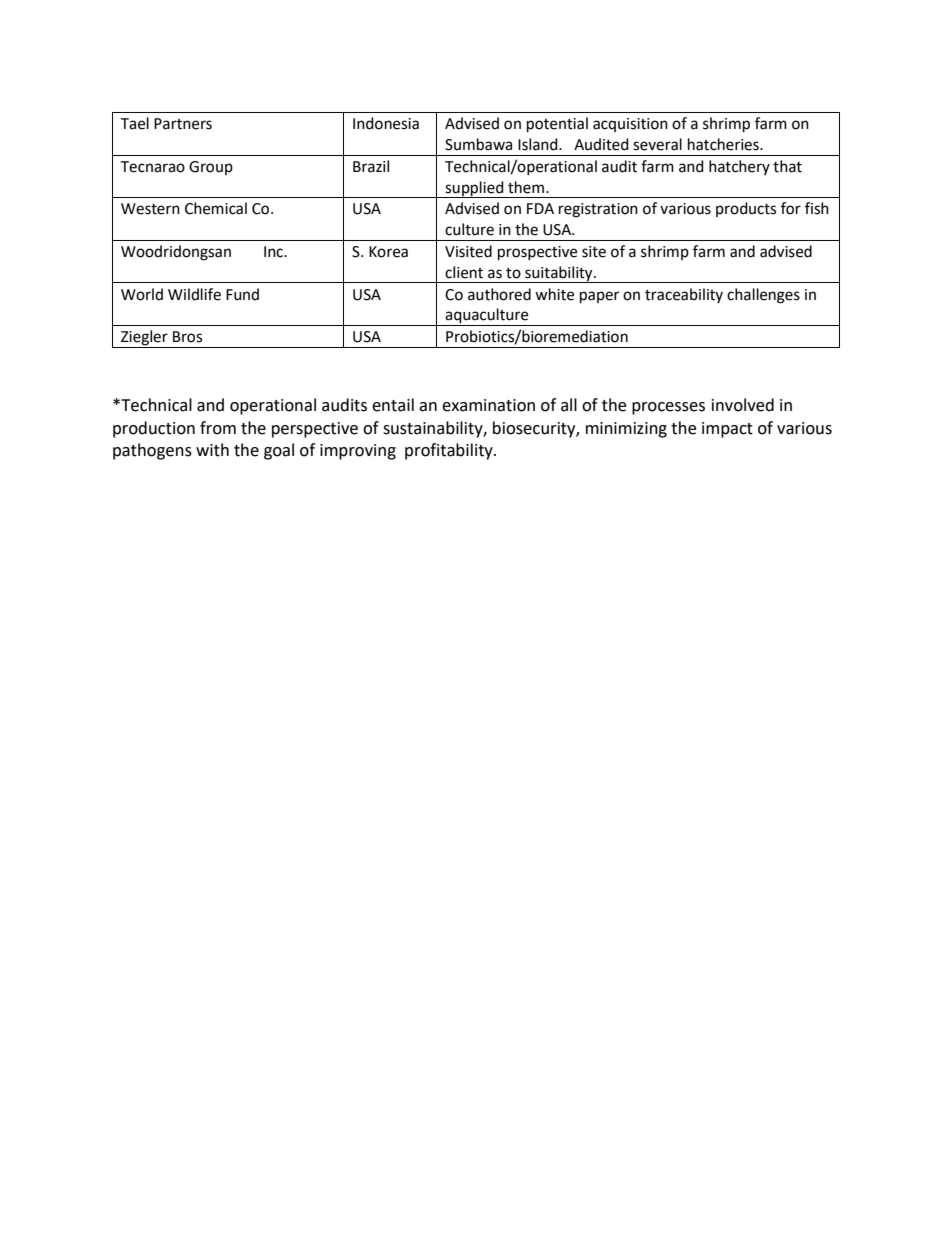 This page has height=1233, width=952. What do you see at coordinates (499, 294) in the page?
I see `authored` at bounding box center [499, 294].
